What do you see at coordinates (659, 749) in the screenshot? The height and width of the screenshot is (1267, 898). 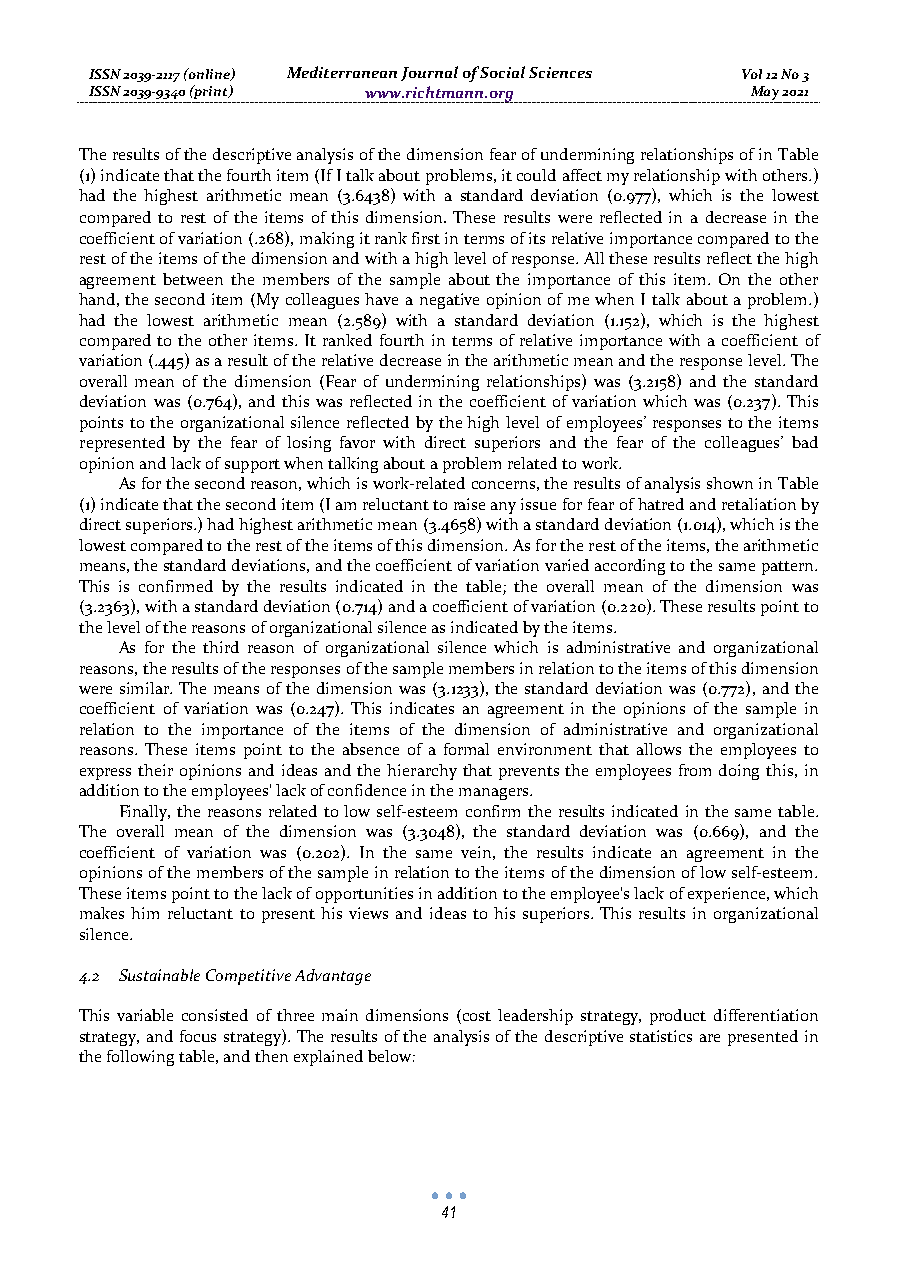 I see `allows` at bounding box center [659, 749].
